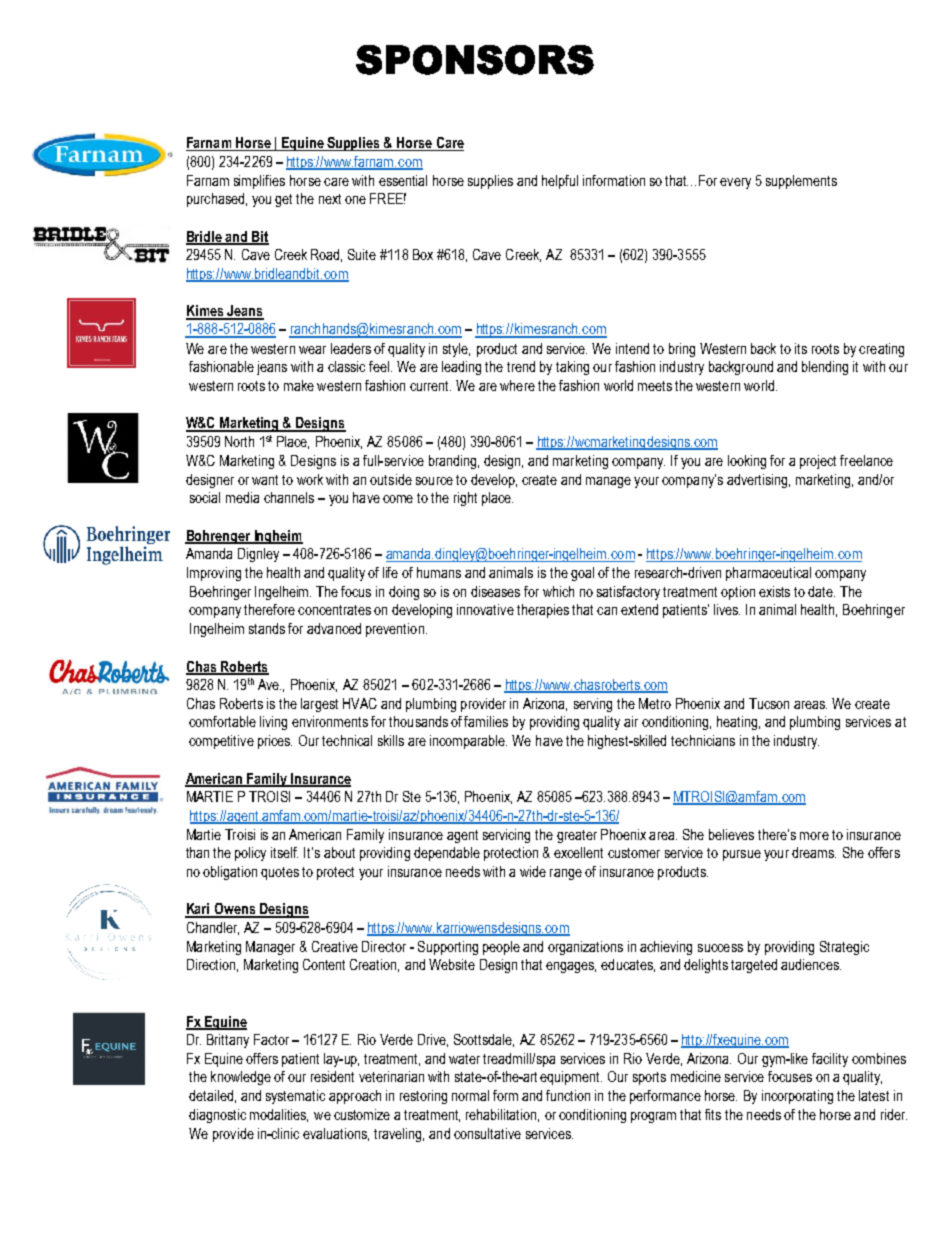 This screenshot has width=952, height=1233. Describe the element at coordinates (517, 385) in the screenshot. I see `where` at that location.
